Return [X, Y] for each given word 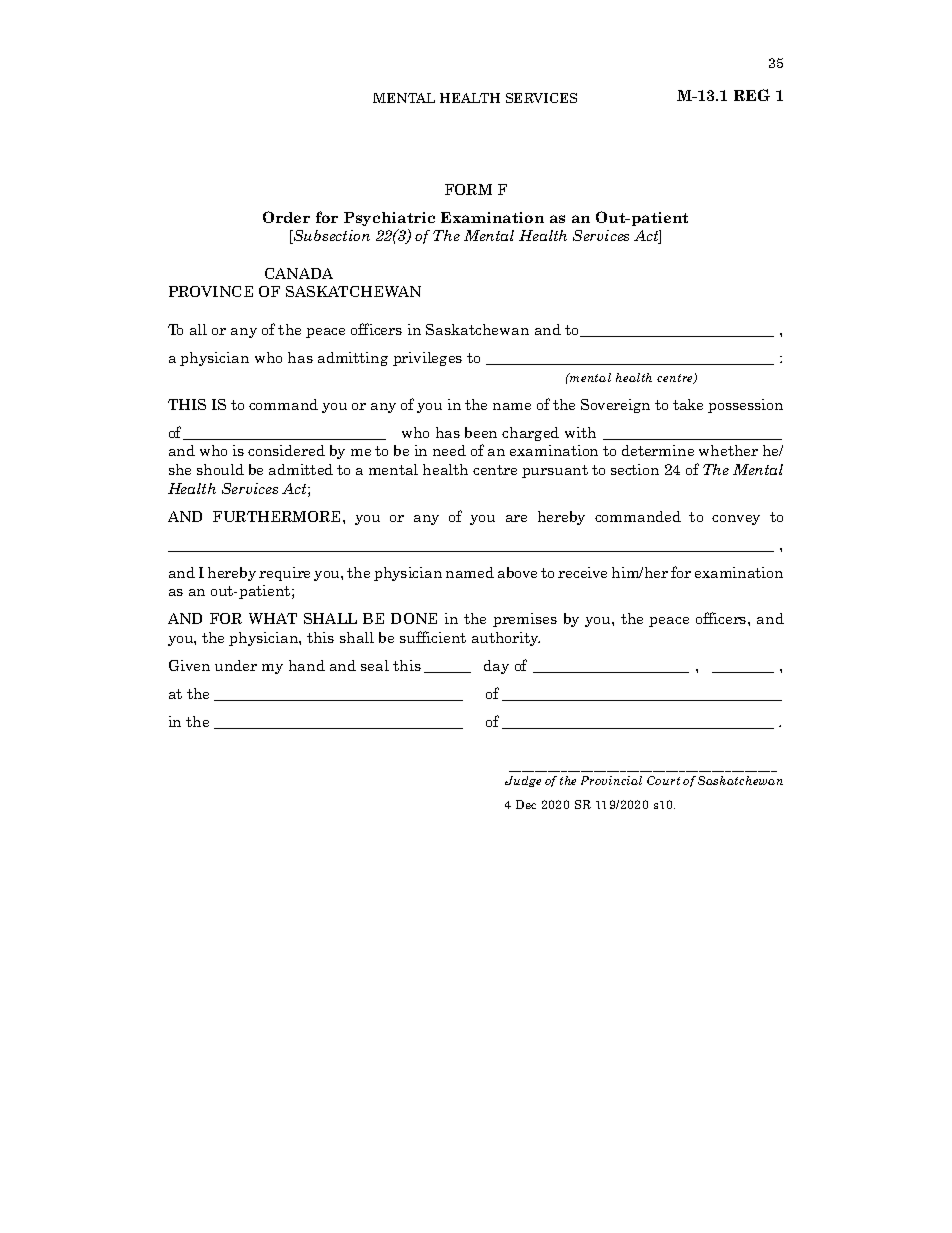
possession [745, 406]
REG [752, 95]
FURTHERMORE [278, 516]
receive [582, 572]
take [688, 404]
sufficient [433, 637]
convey [736, 520]
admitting [353, 359]
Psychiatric [389, 219]
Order [286, 217]
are [516, 518]
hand [307, 665]
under [236, 665]
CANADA [299, 273]
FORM [468, 189]
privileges [427, 359]
